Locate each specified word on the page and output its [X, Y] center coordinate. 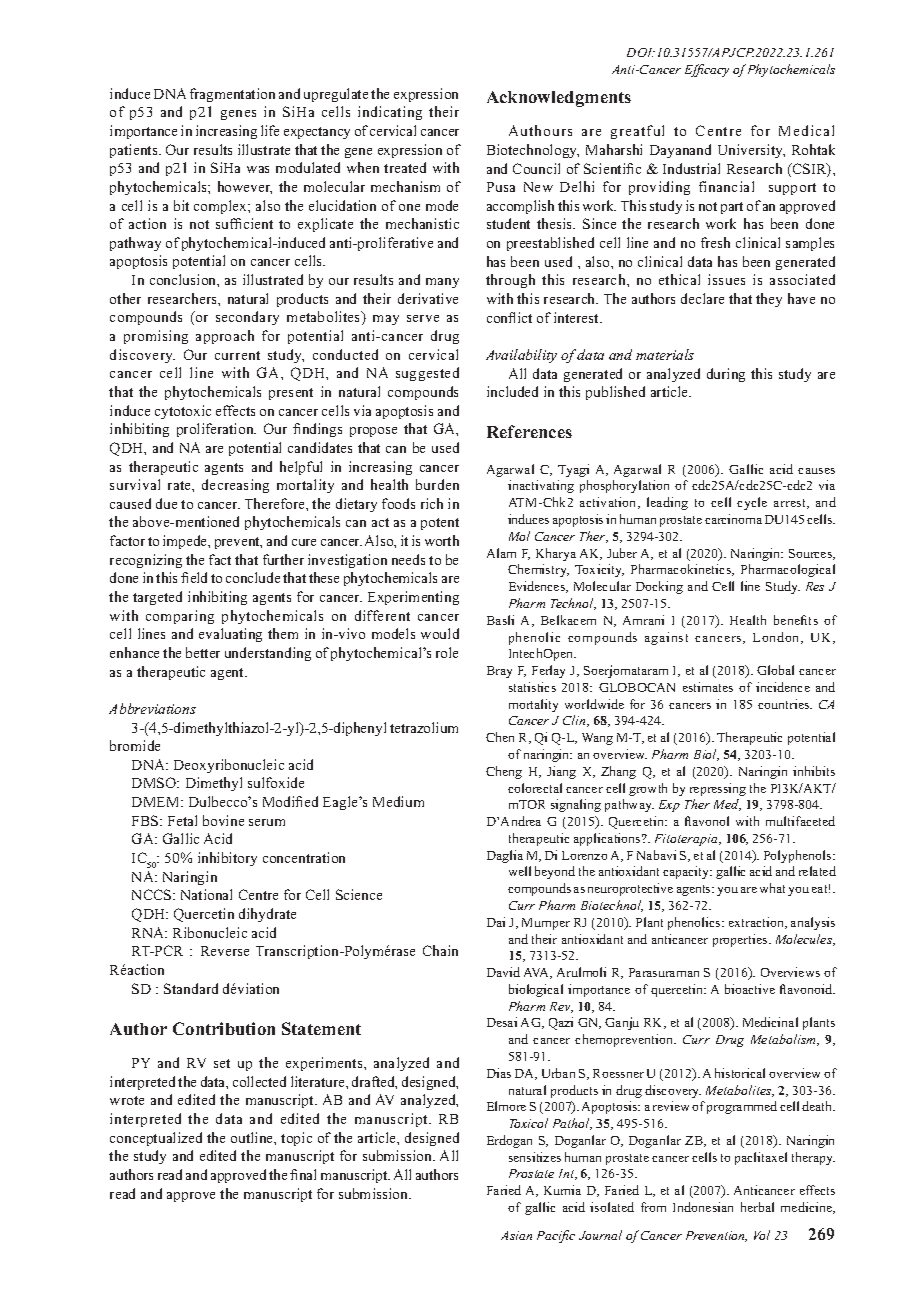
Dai [496, 922]
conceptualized [156, 1139]
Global [775, 670]
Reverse [225, 951]
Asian [516, 1235]
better [203, 652]
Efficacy [707, 70]
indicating [390, 113]
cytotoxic [183, 412]
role [447, 652]
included [512, 391]
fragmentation [232, 95]
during [726, 375]
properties [741, 940]
